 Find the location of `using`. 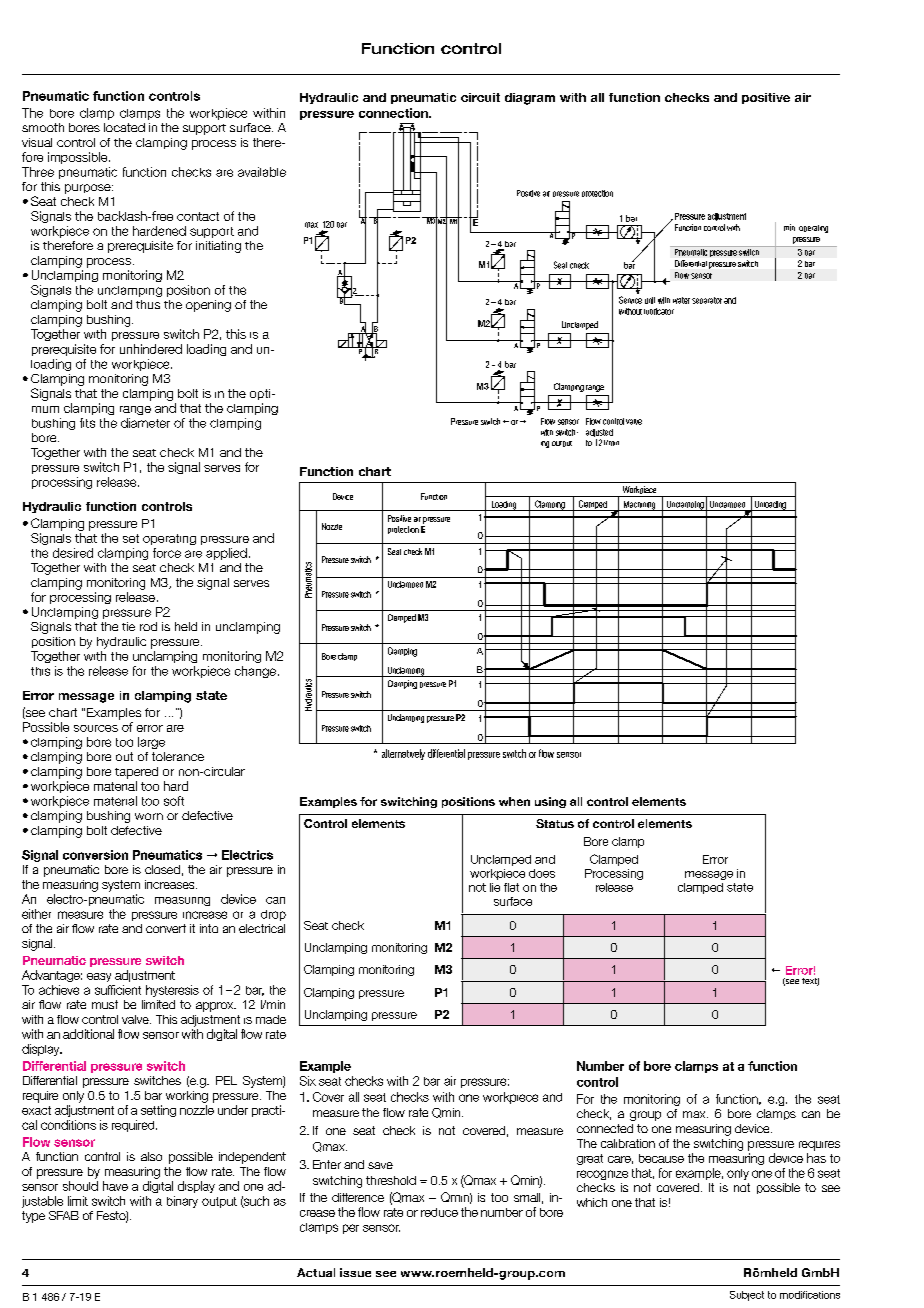

using is located at coordinates (550, 802).
